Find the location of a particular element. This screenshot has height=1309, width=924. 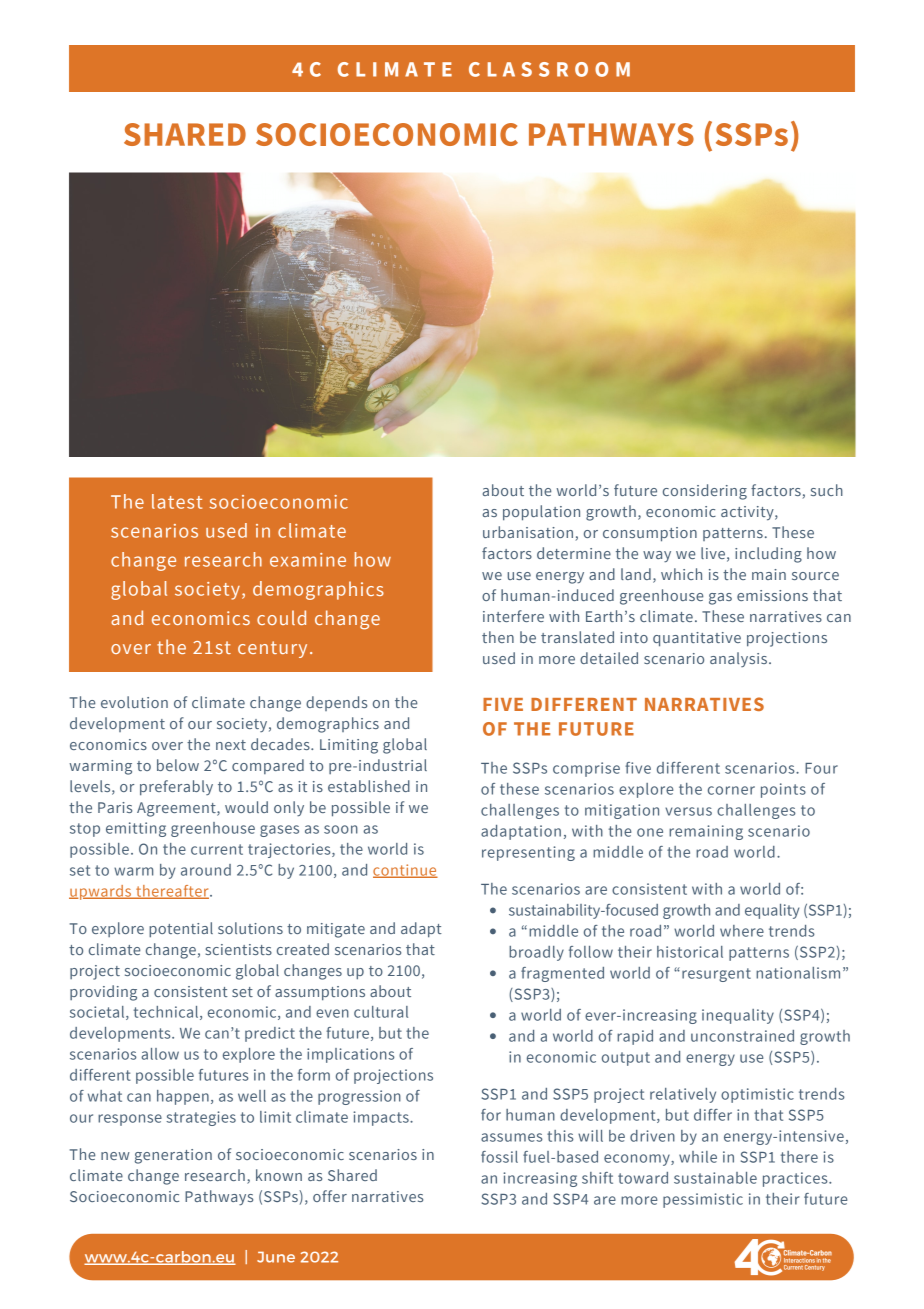

where is located at coordinates (742, 931).
